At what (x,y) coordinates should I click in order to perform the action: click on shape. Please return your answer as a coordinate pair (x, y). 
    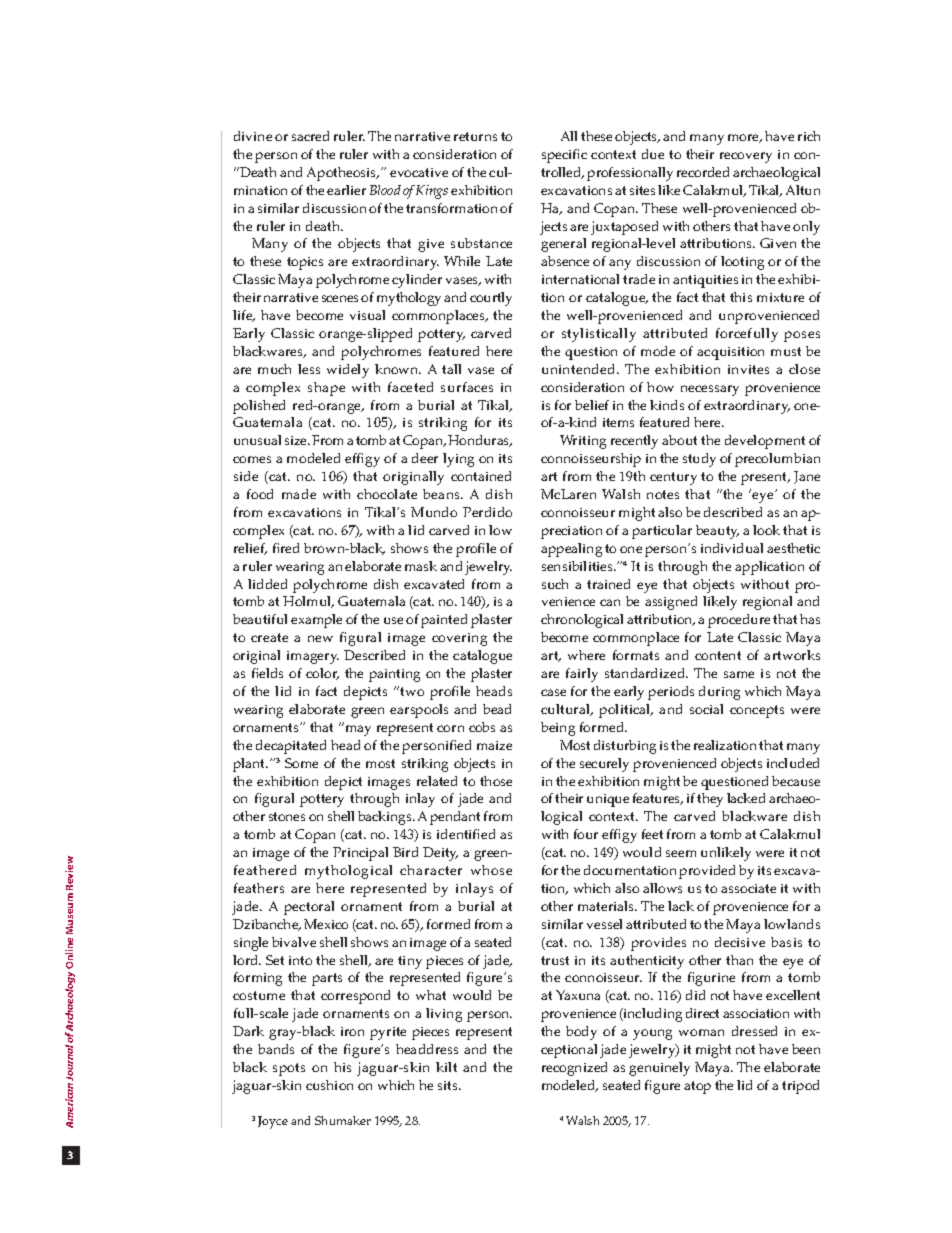
    Looking at the image, I should click on (326, 389).
